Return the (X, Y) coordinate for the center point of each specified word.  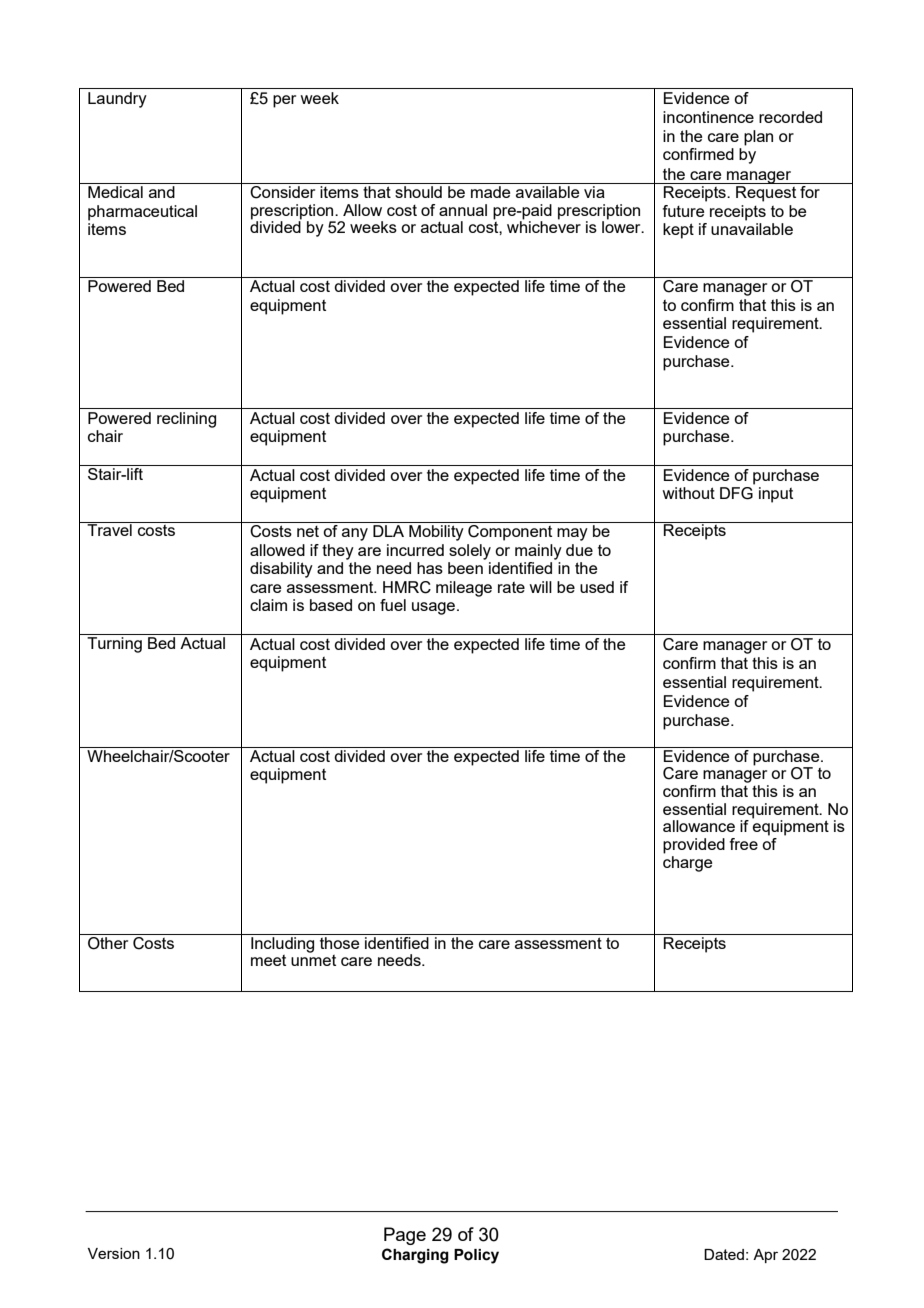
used (597, 587)
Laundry (117, 100)
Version (114, 1253)
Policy (476, 1256)
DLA (388, 531)
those (339, 943)
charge (687, 864)
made (490, 192)
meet (268, 960)
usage (433, 608)
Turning (114, 645)
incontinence (708, 117)
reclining (186, 420)
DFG (736, 493)
